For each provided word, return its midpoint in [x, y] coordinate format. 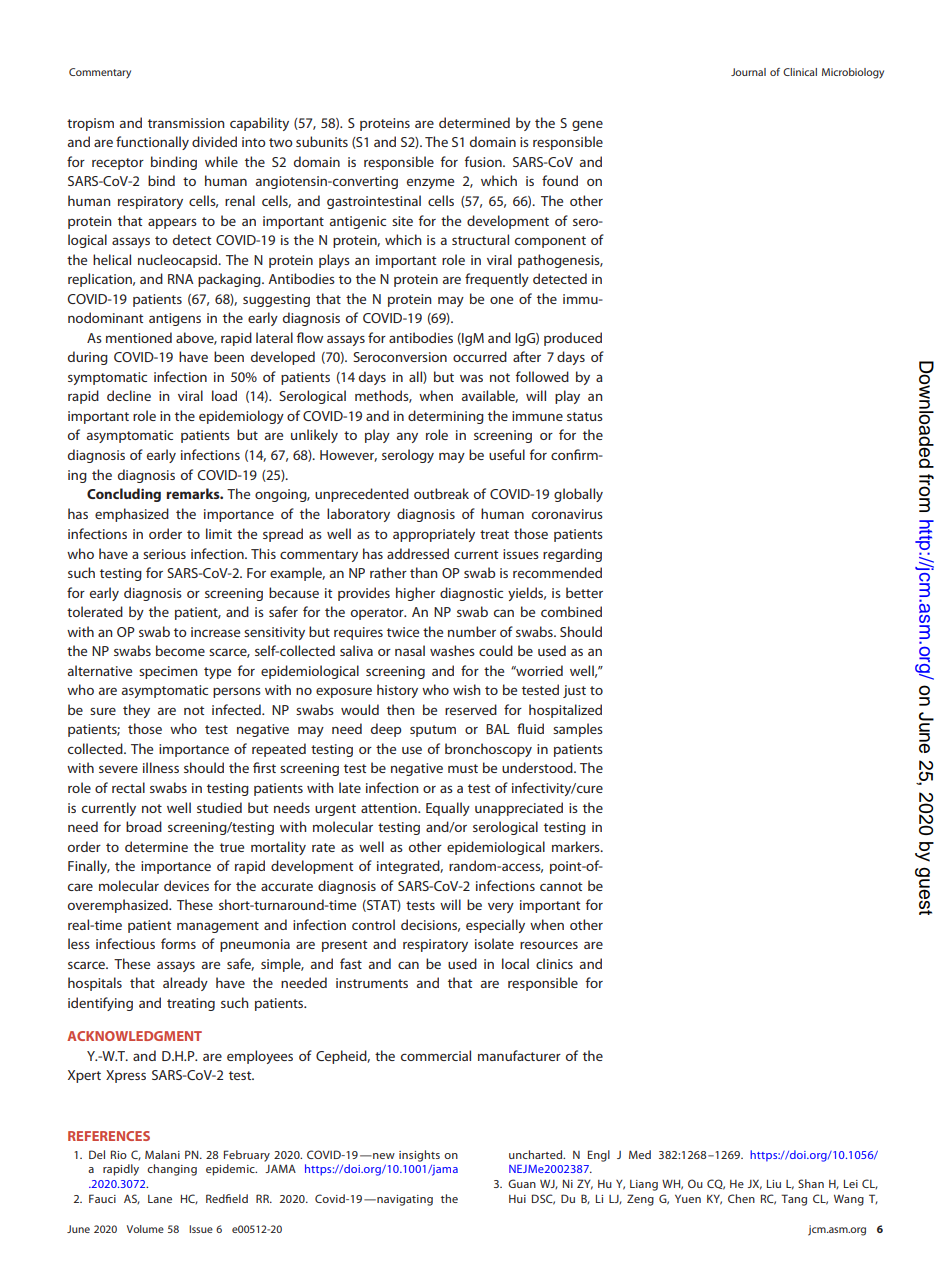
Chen [741, 1198]
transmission [186, 123]
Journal [748, 72]
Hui [517, 1199]
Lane [160, 1199]
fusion [484, 161]
